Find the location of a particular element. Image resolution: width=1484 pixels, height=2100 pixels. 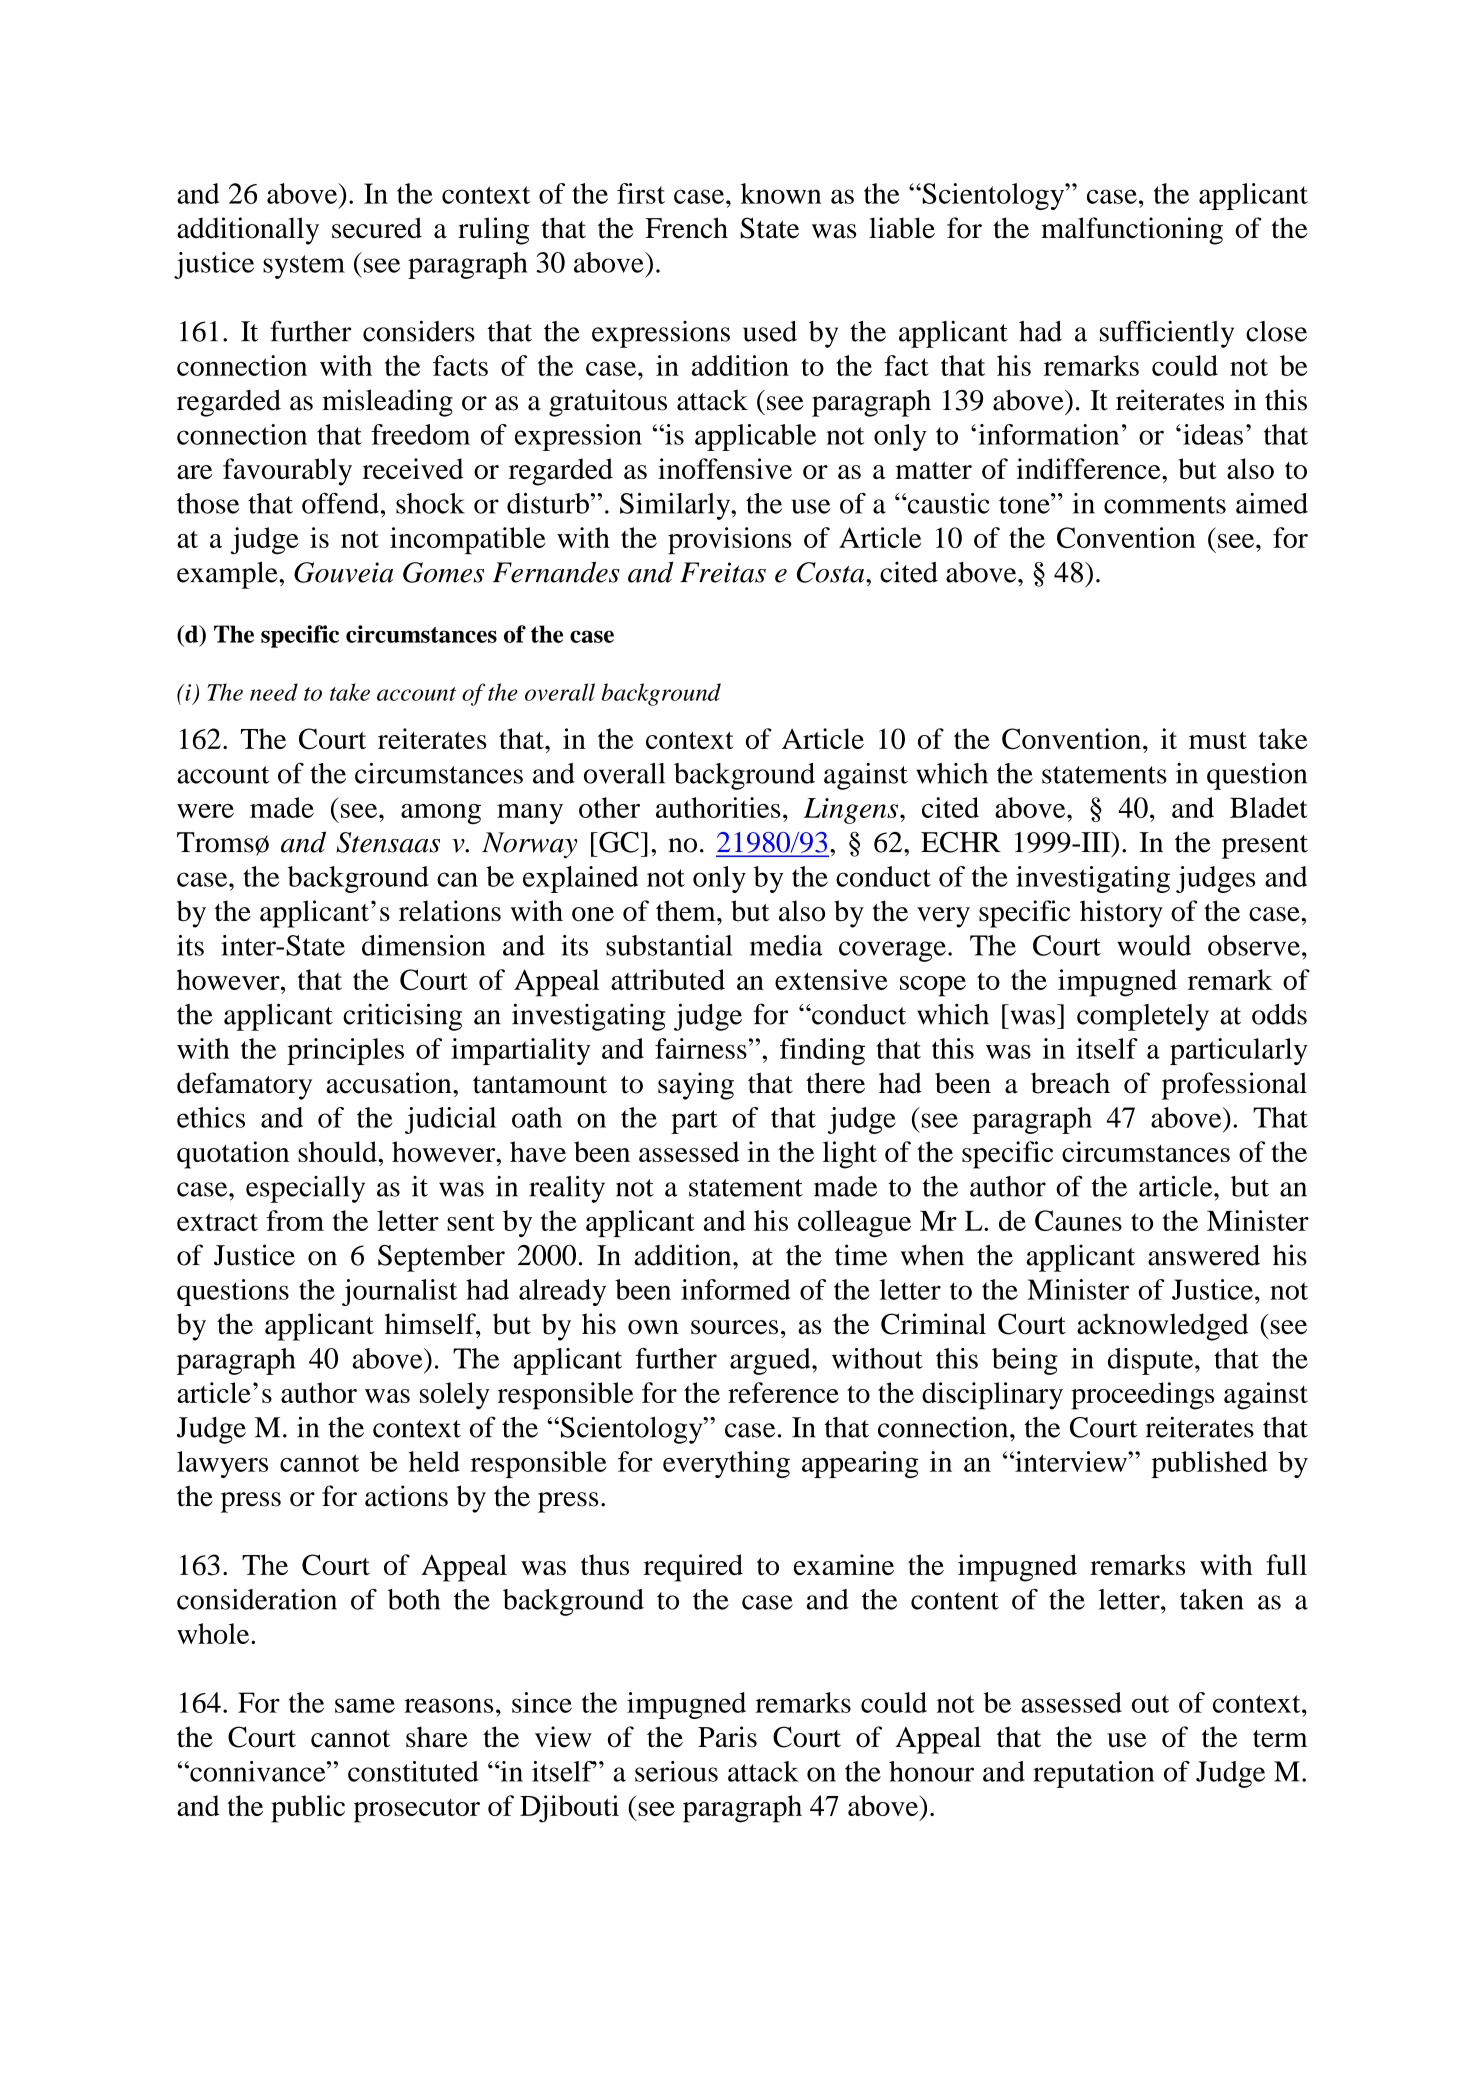

French is located at coordinates (686, 228).
